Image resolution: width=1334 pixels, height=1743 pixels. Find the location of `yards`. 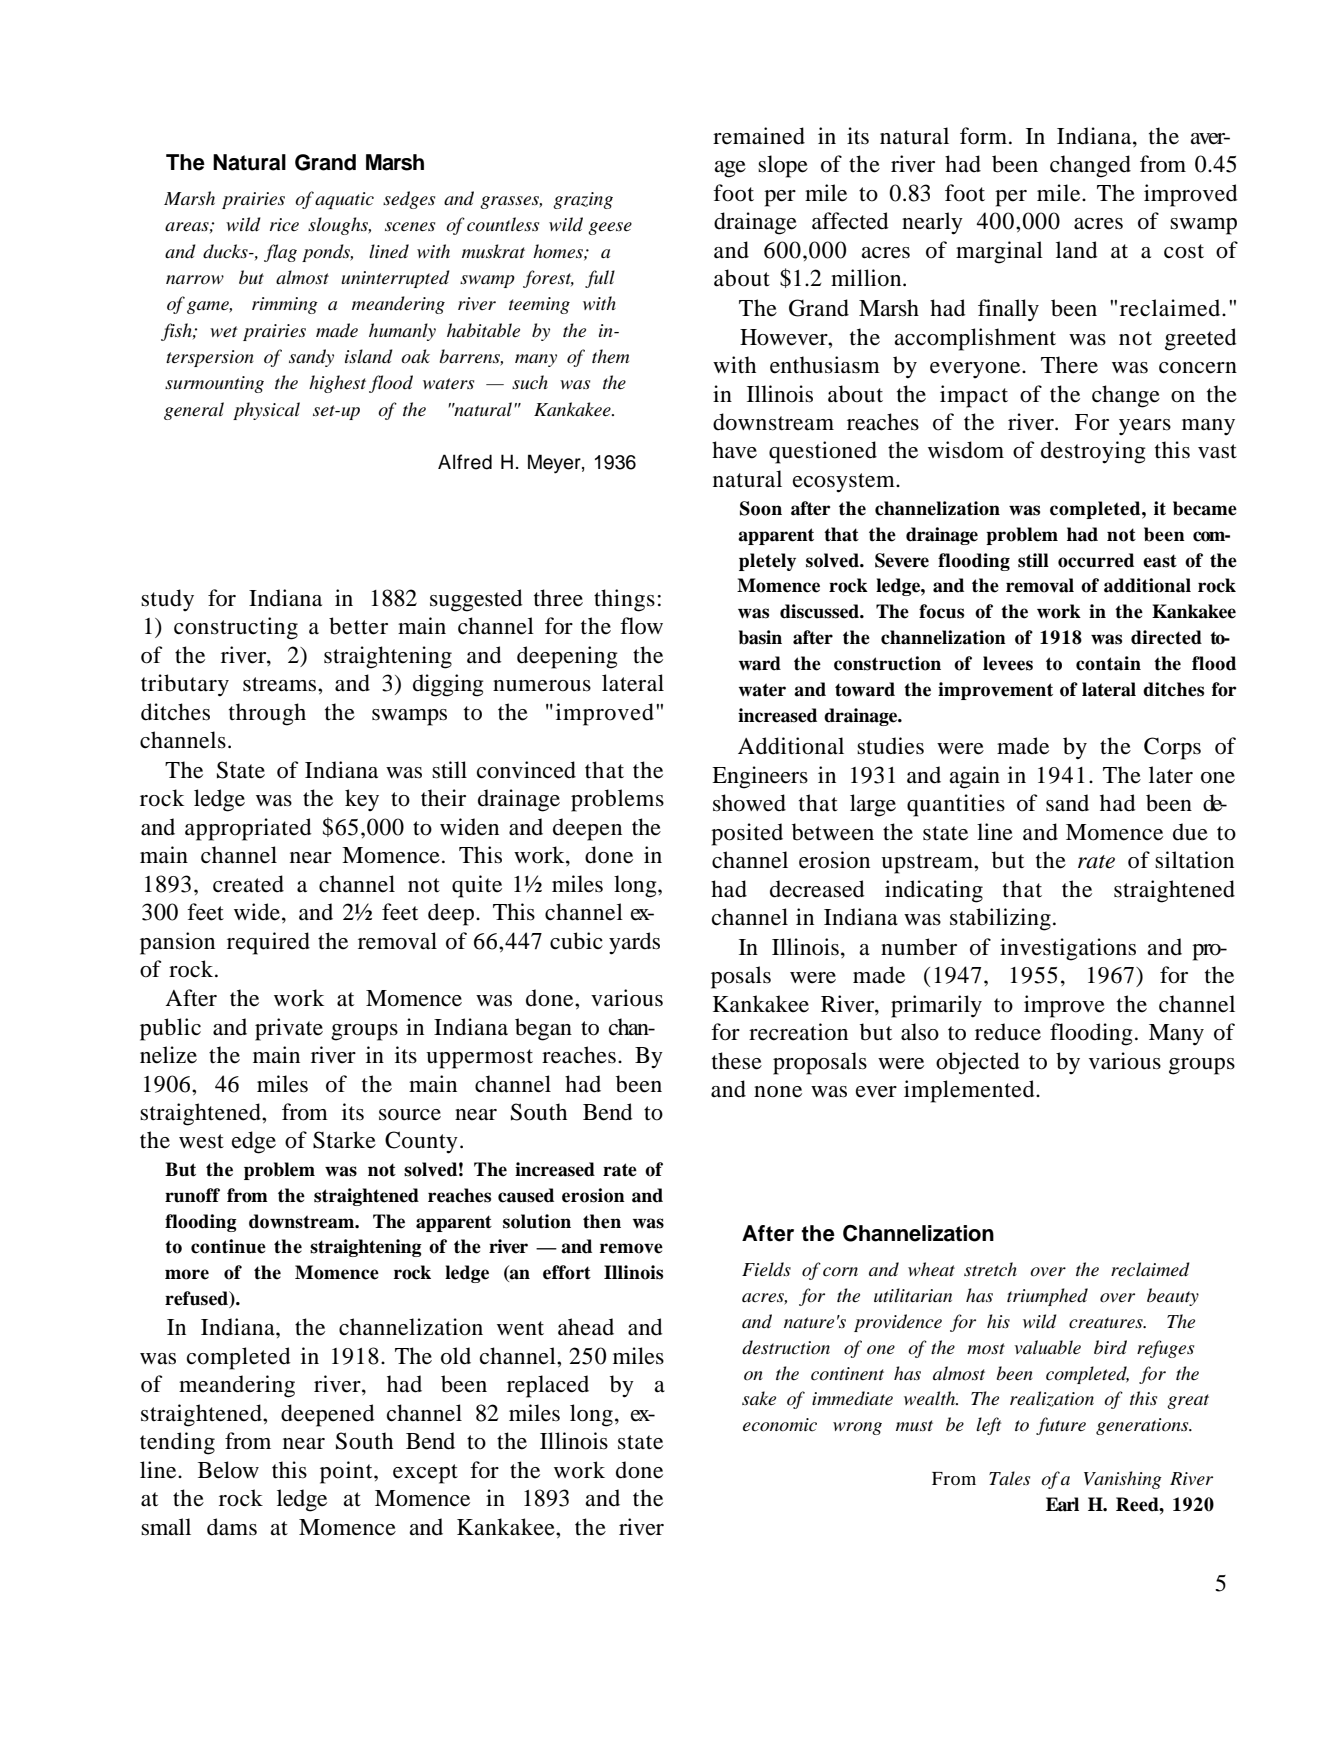

yards is located at coordinates (634, 943).
